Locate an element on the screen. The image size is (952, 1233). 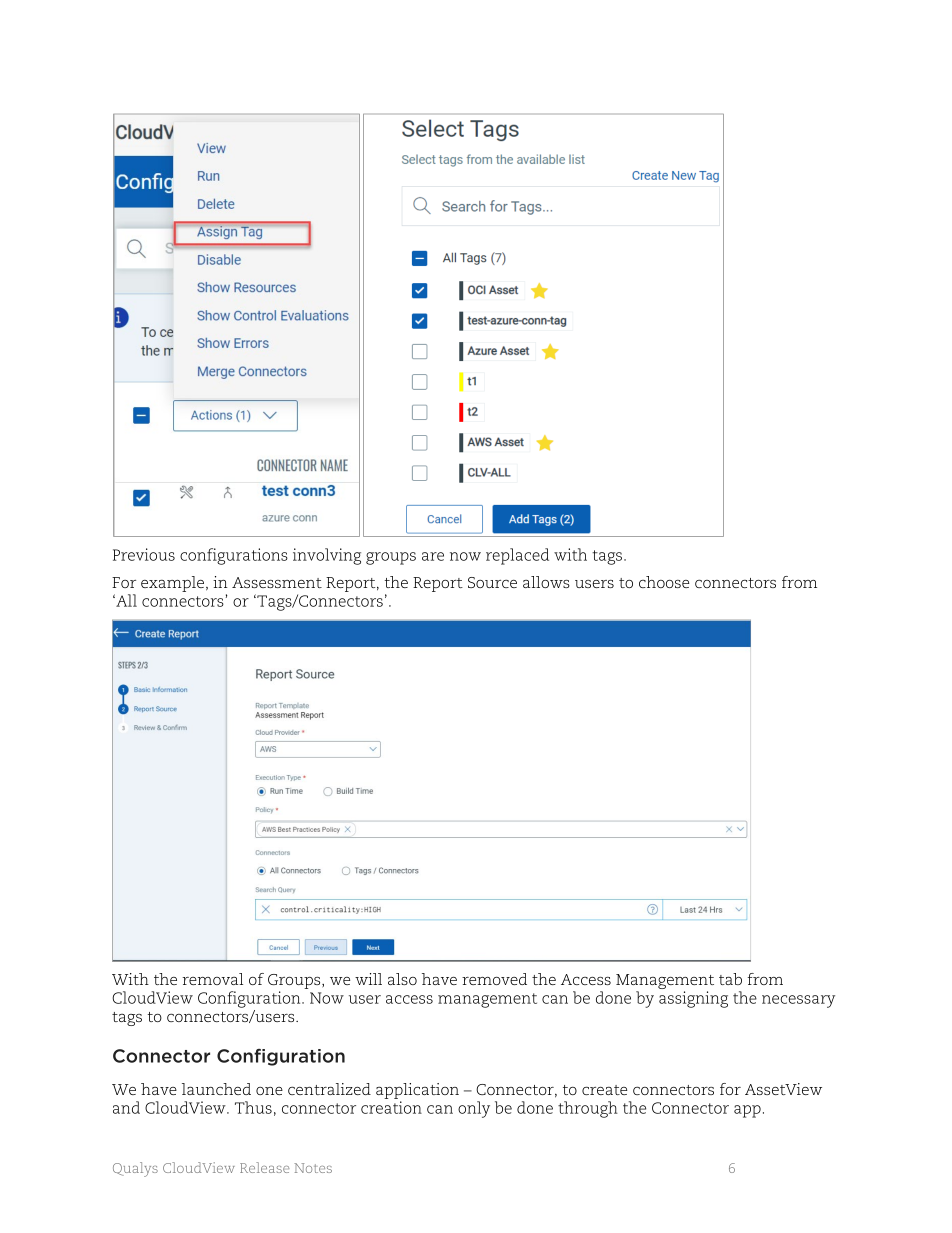
Source is located at coordinates (492, 582).
